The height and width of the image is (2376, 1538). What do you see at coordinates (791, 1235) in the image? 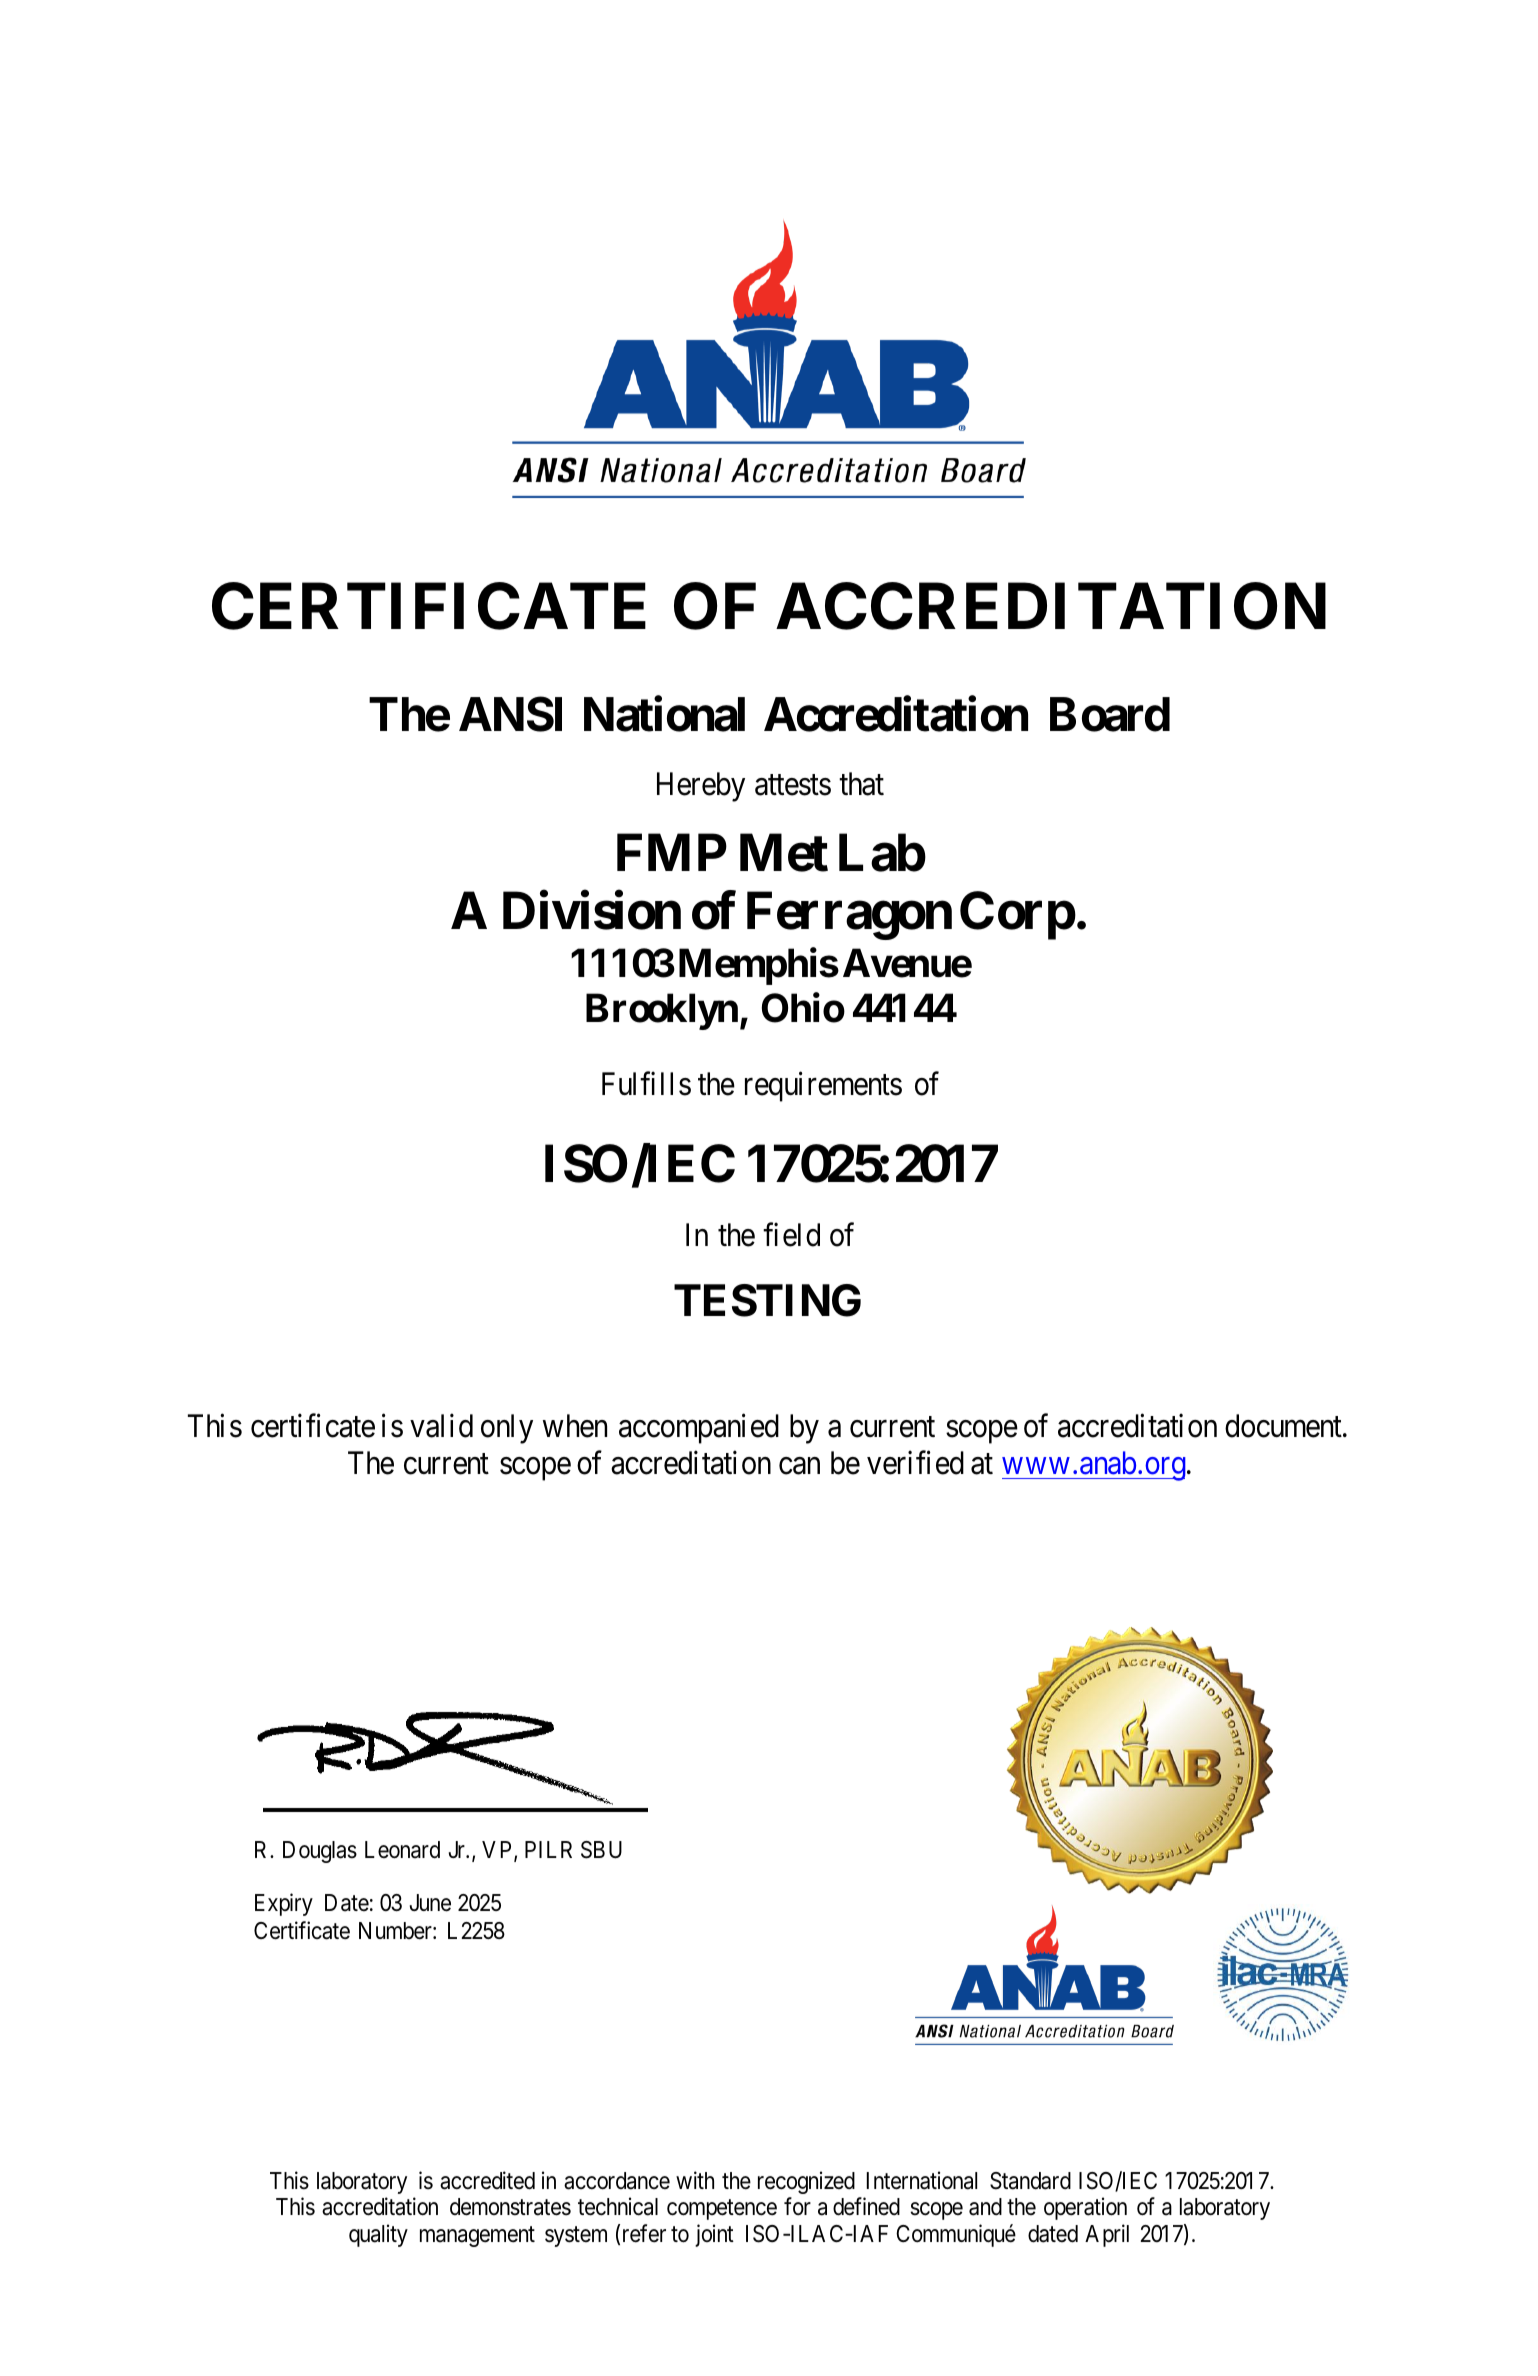
I see `field` at bounding box center [791, 1235].
